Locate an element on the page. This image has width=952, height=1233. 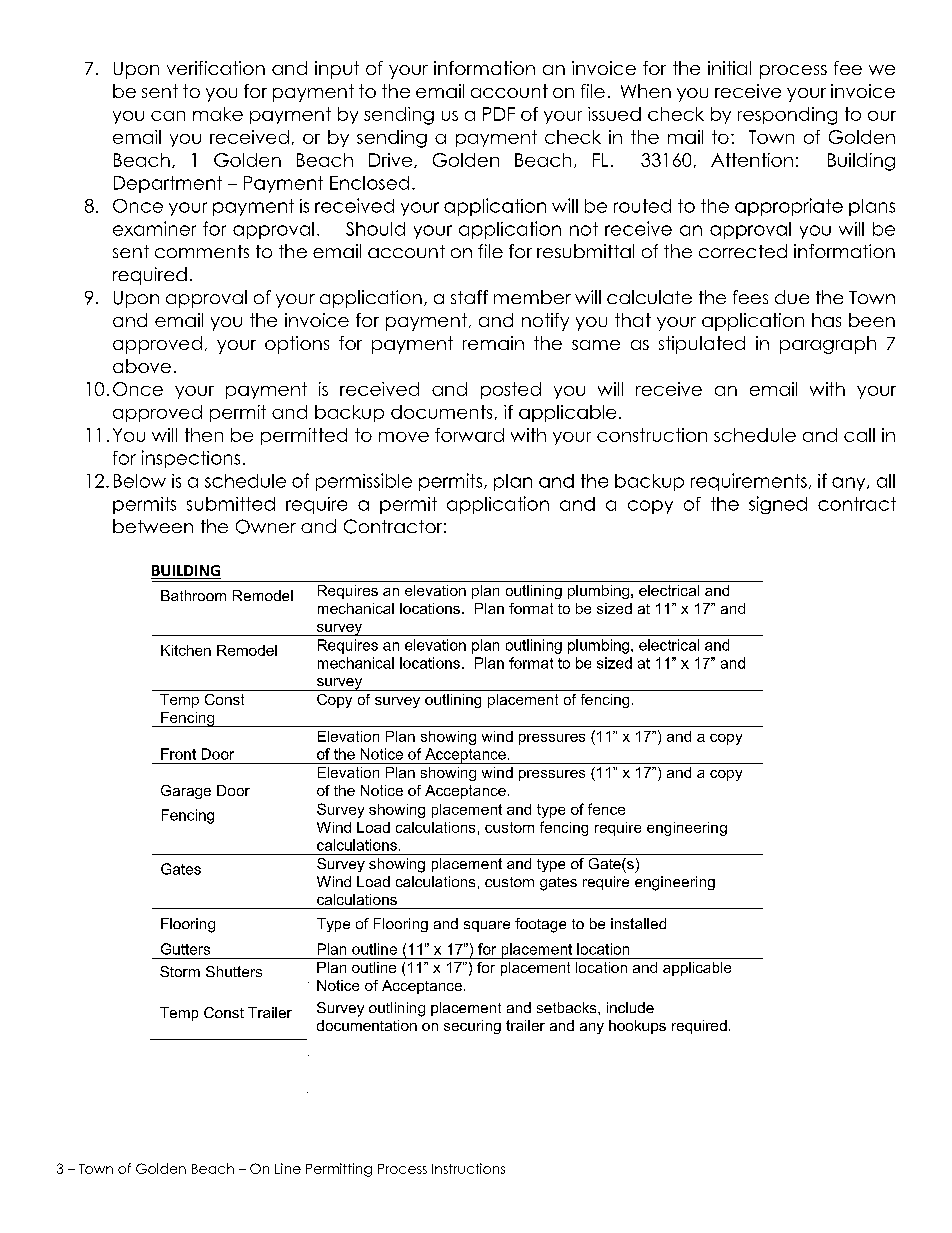
Bathroom is located at coordinates (193, 595).
